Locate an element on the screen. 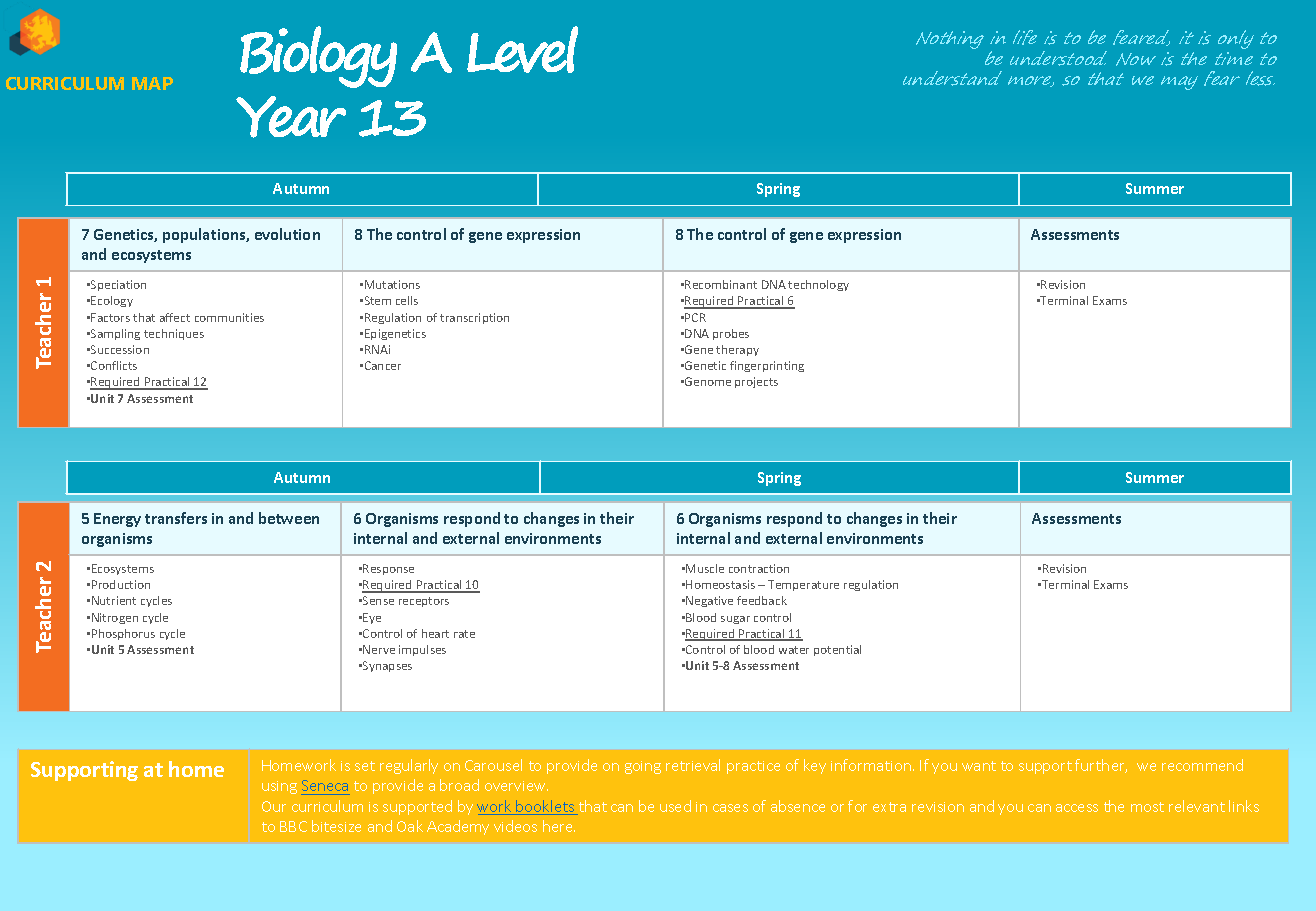 This screenshot has height=911, width=1316. probes is located at coordinates (731, 334).
